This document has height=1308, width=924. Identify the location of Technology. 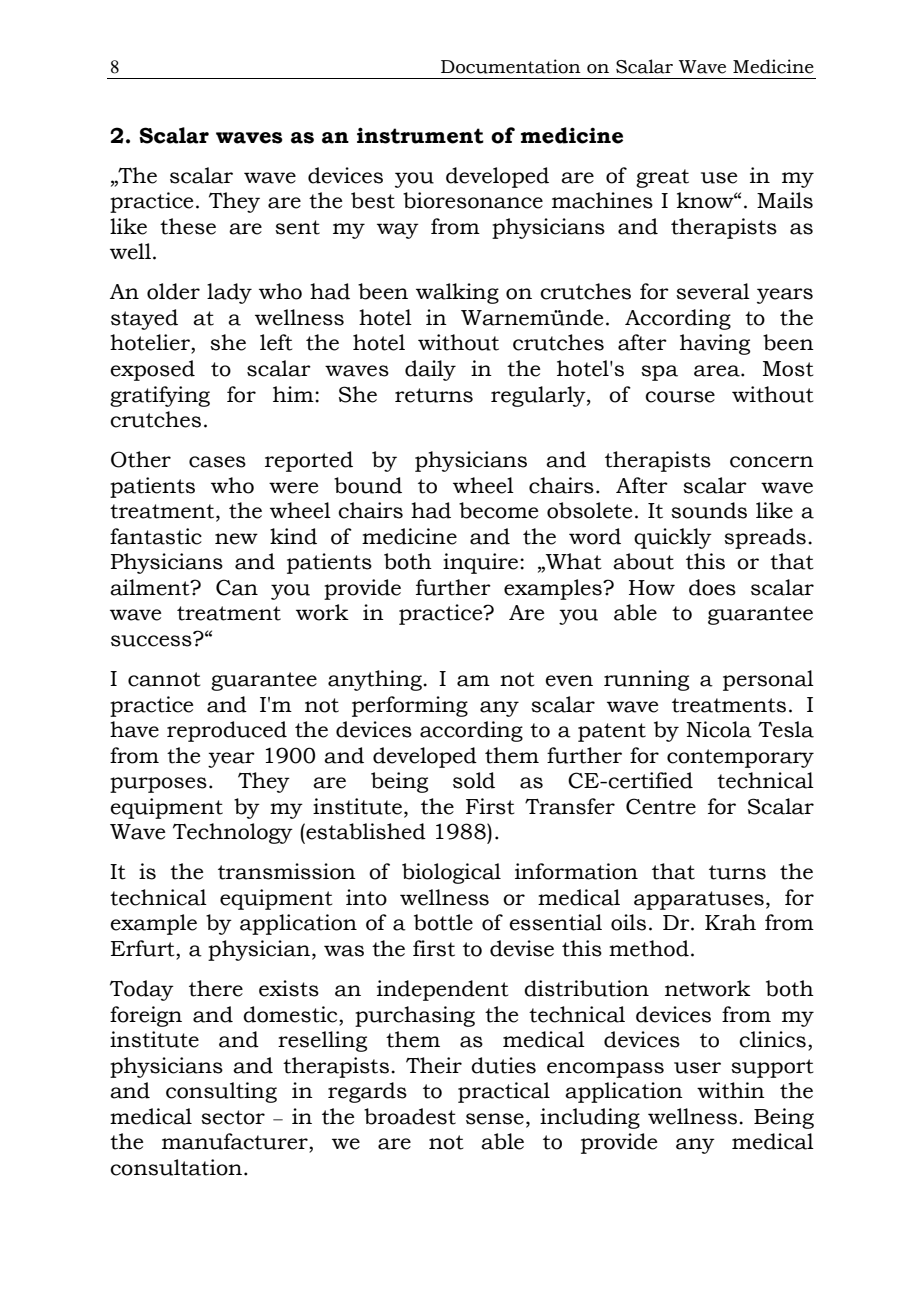
(233, 833).
